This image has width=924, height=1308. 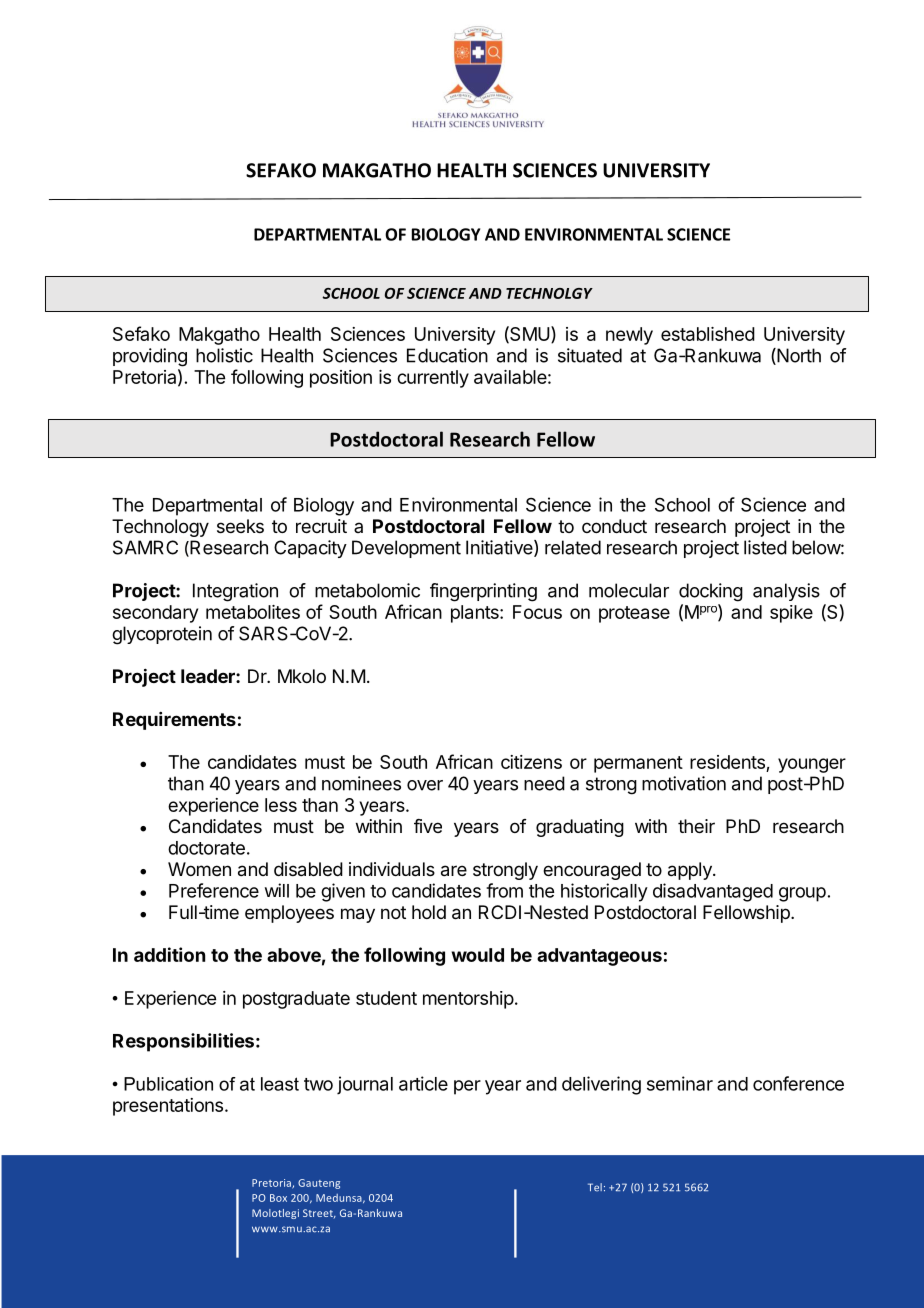 I want to click on holistic, so click(x=224, y=355).
